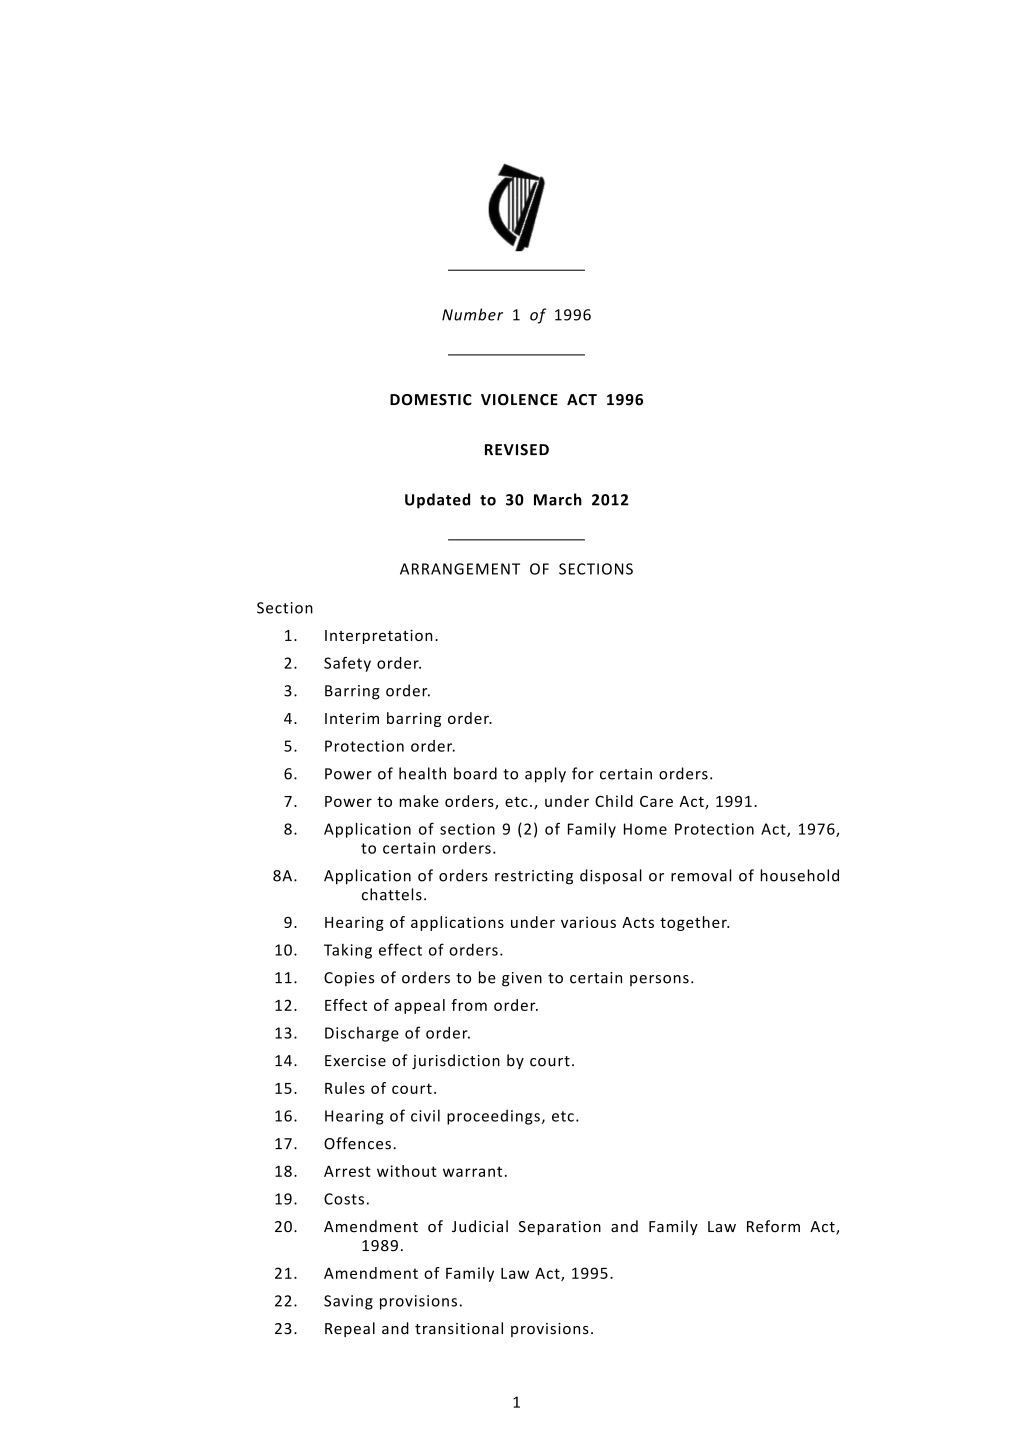 The height and width of the screenshot is (1456, 1033). I want to click on make, so click(419, 801).
